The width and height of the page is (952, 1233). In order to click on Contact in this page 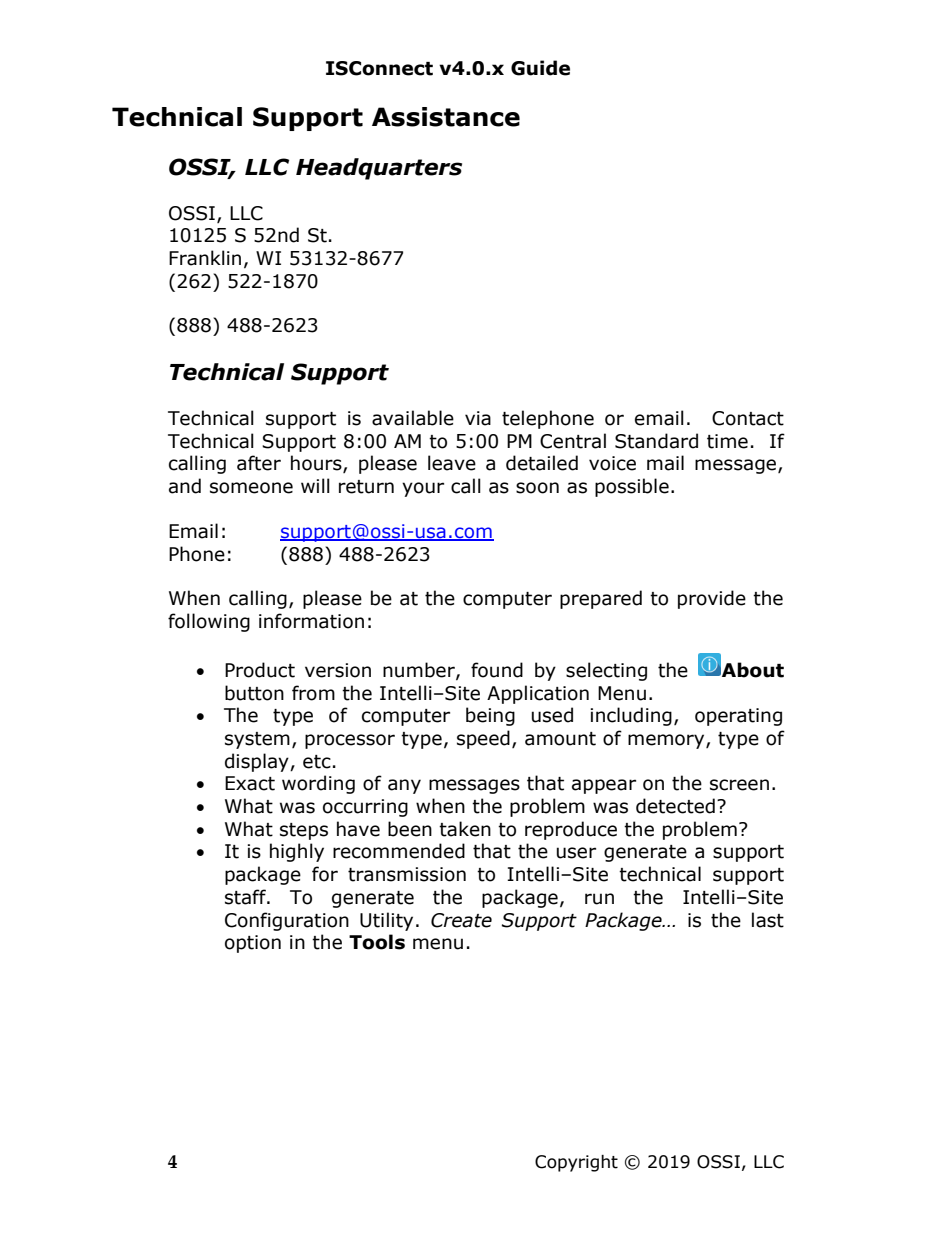, I will do `click(748, 418)`.
